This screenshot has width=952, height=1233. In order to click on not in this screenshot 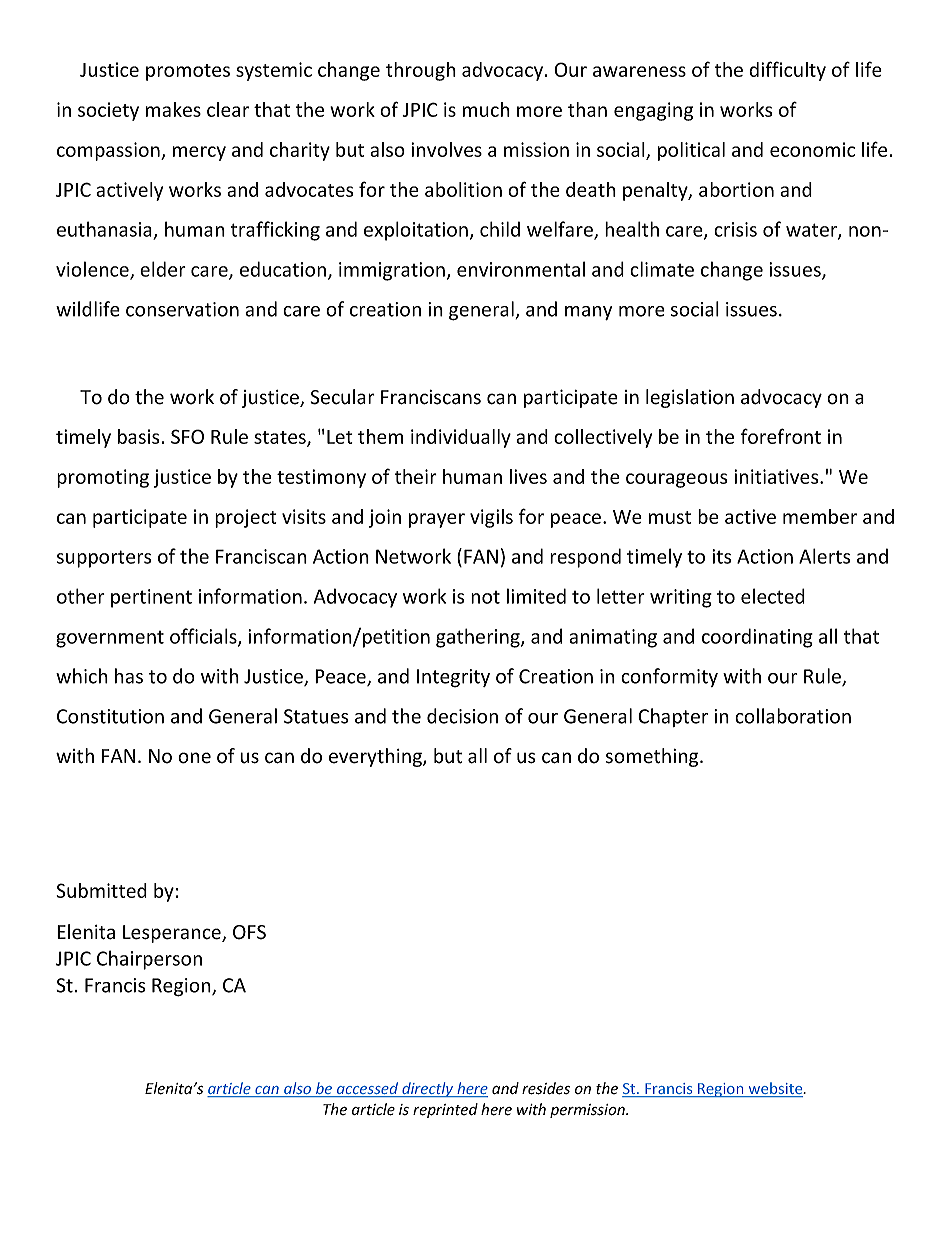, I will do `click(485, 597)`.
